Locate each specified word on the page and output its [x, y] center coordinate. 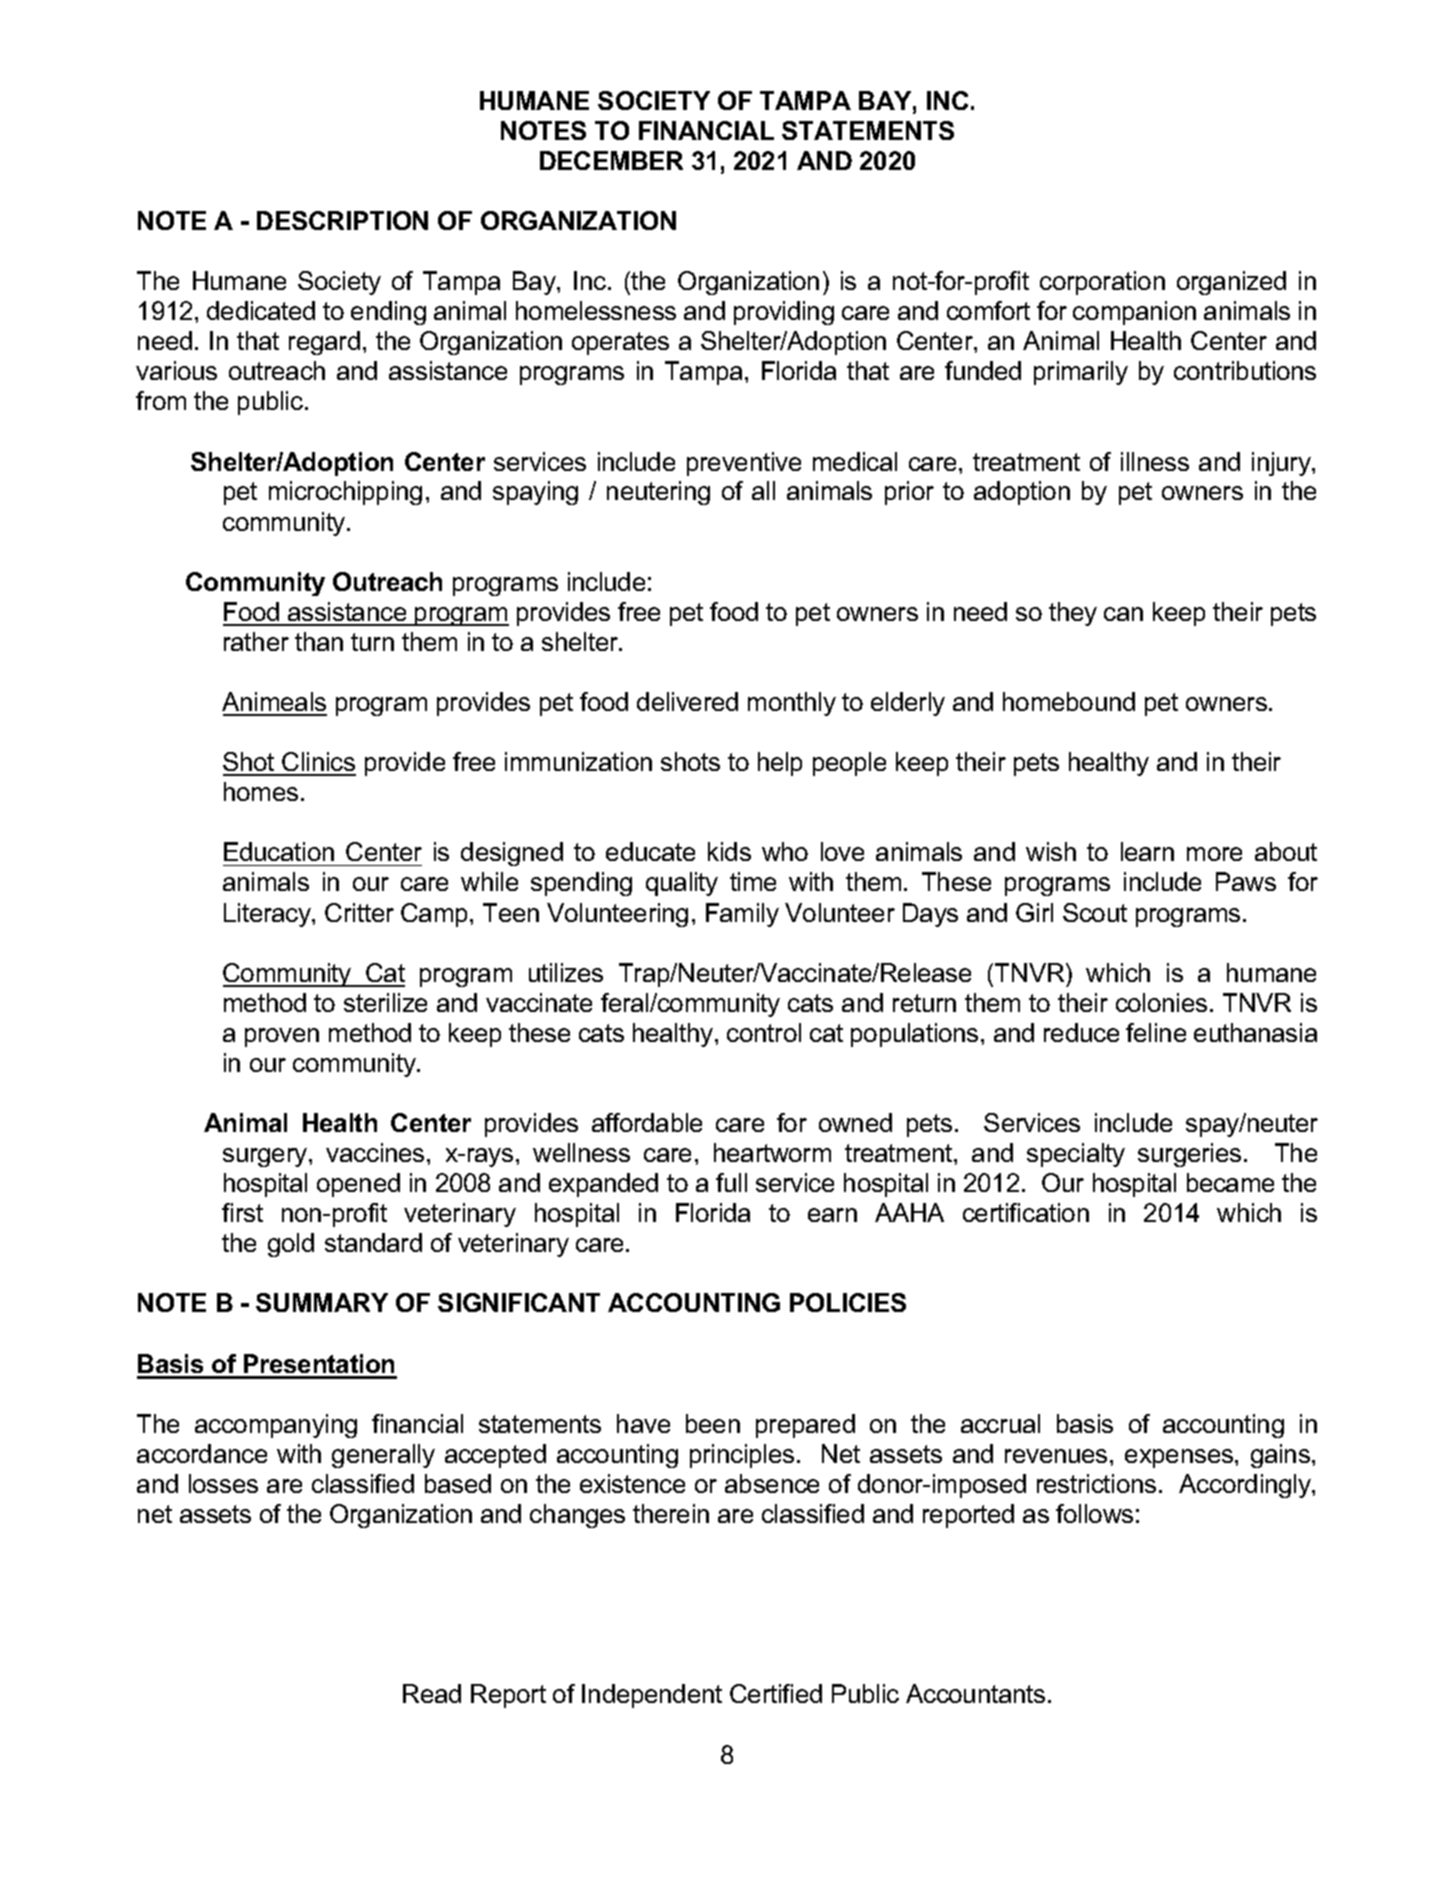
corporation [1102, 283]
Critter [359, 912]
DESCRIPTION [342, 220]
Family [742, 915]
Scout [1095, 912]
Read [432, 1693]
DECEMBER [611, 160]
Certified [776, 1693]
